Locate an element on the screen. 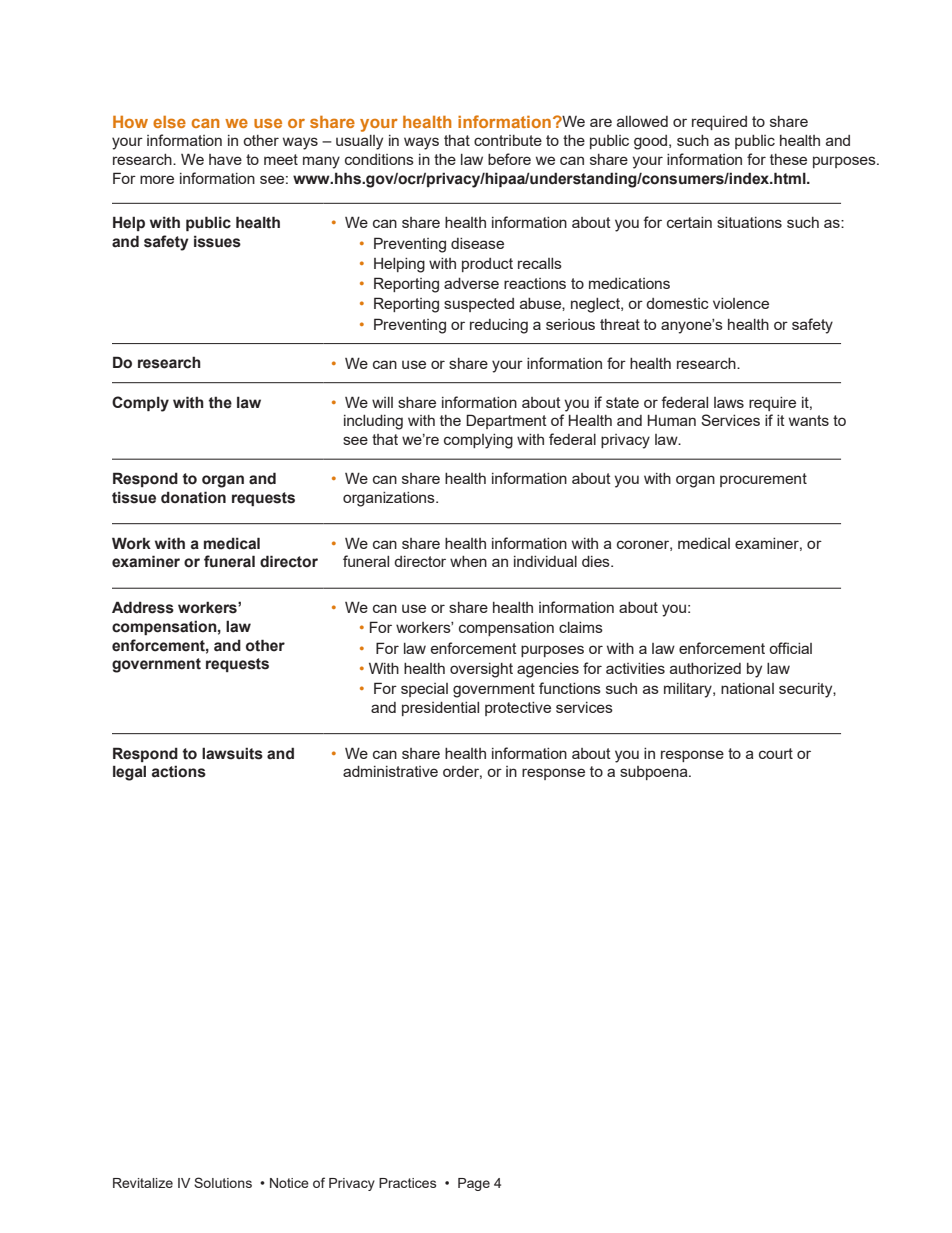 The image size is (952, 1233). court is located at coordinates (776, 753).
